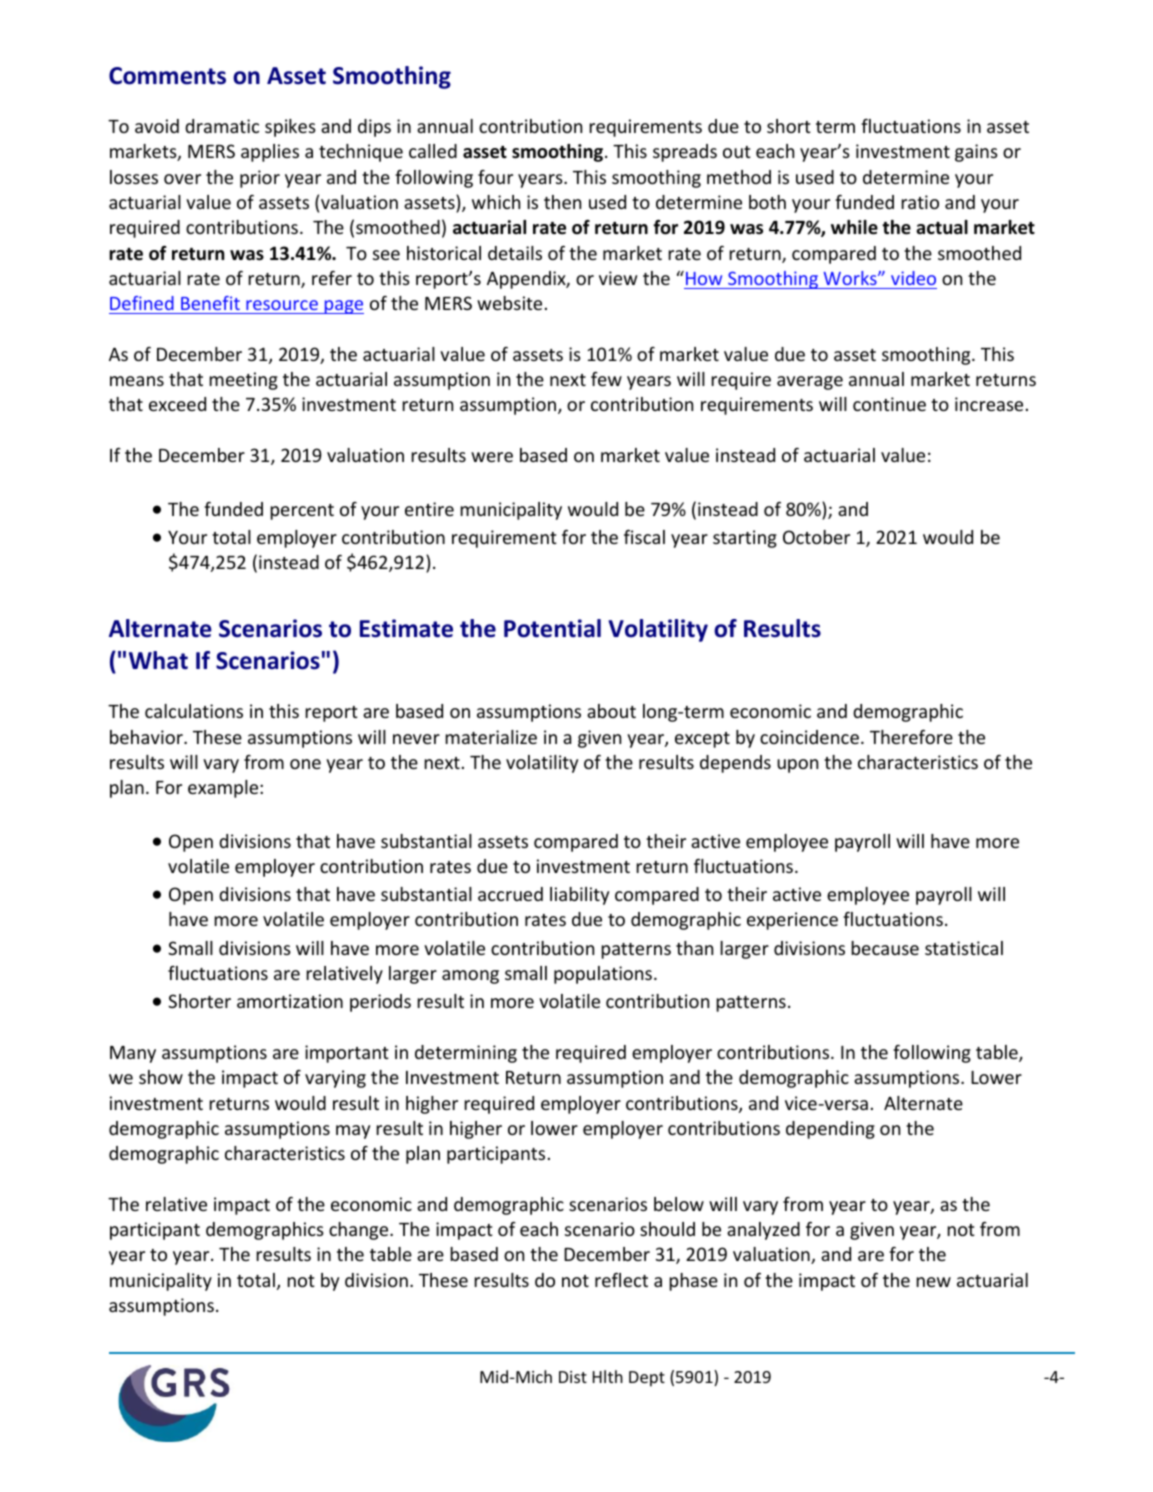 Image resolution: width=1153 pixels, height=1492 pixels. What do you see at coordinates (491, 737) in the screenshot?
I see `materialize` at bounding box center [491, 737].
